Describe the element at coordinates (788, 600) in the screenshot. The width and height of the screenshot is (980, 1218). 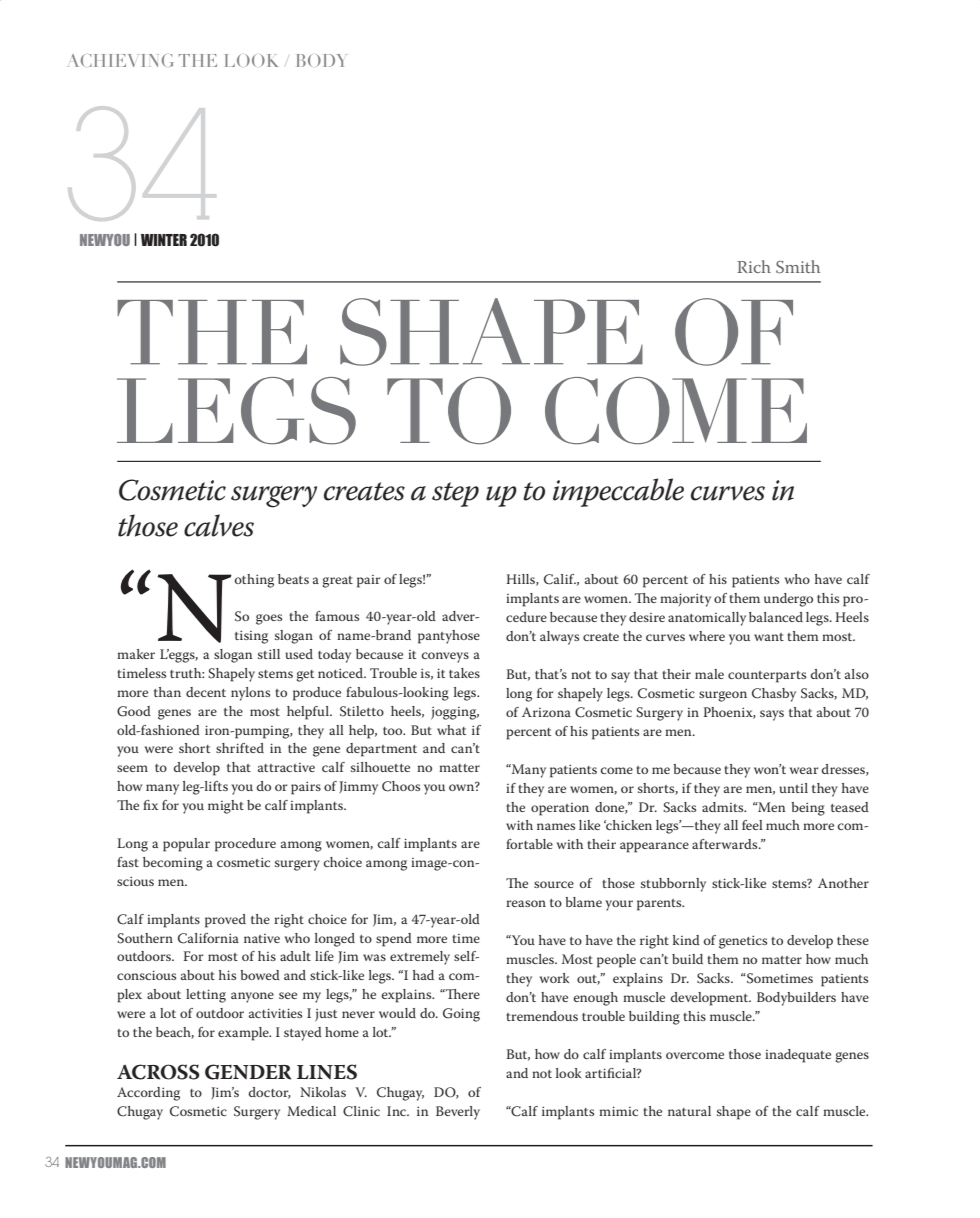
I see `undergo` at that location.
